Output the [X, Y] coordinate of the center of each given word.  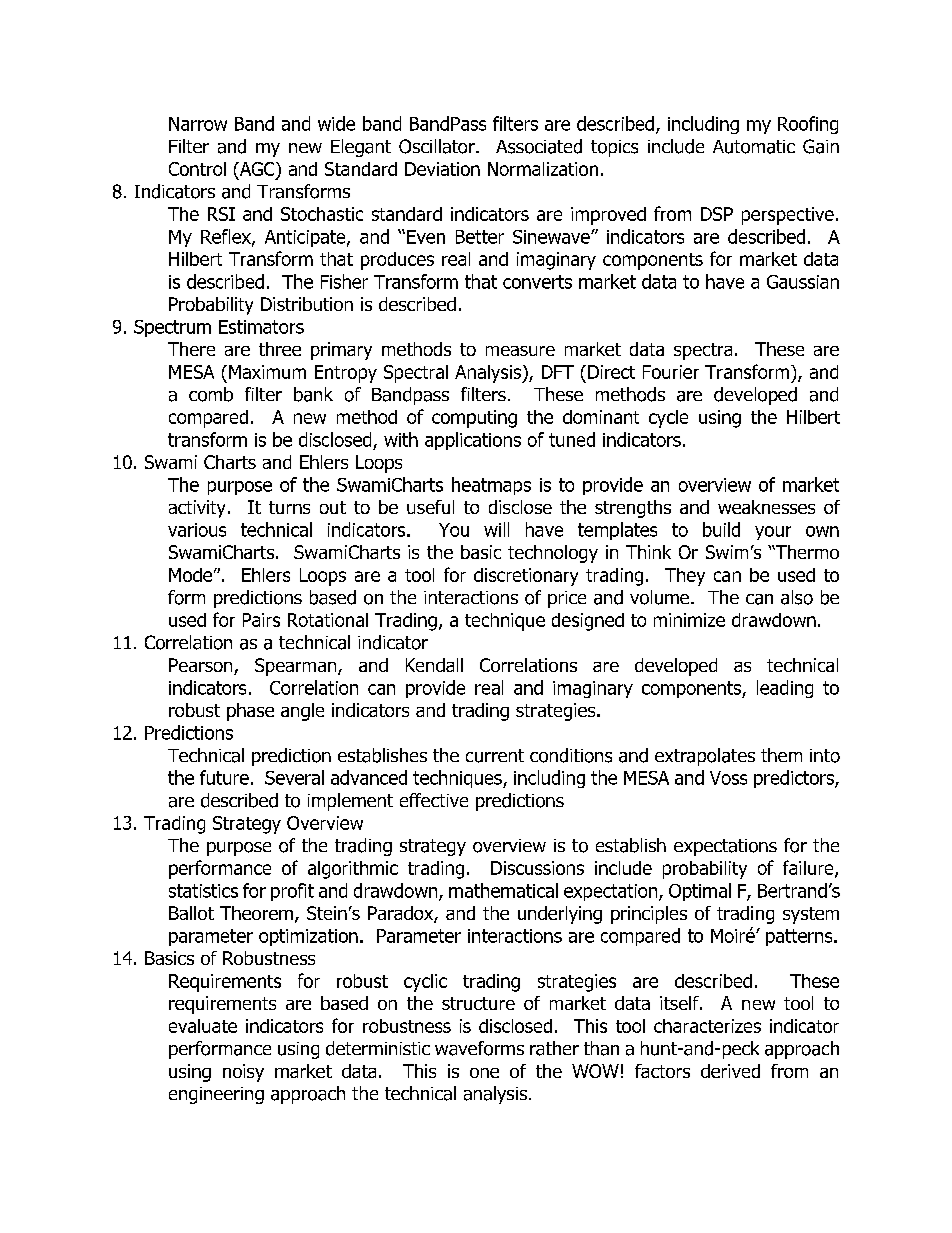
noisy [243, 1073]
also [797, 597]
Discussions [537, 868]
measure [520, 351]
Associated [539, 146]
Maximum [267, 372]
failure [809, 869]
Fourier [671, 372]
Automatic [754, 147]
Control [197, 169]
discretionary [526, 577]
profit [292, 892]
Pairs [261, 620]
